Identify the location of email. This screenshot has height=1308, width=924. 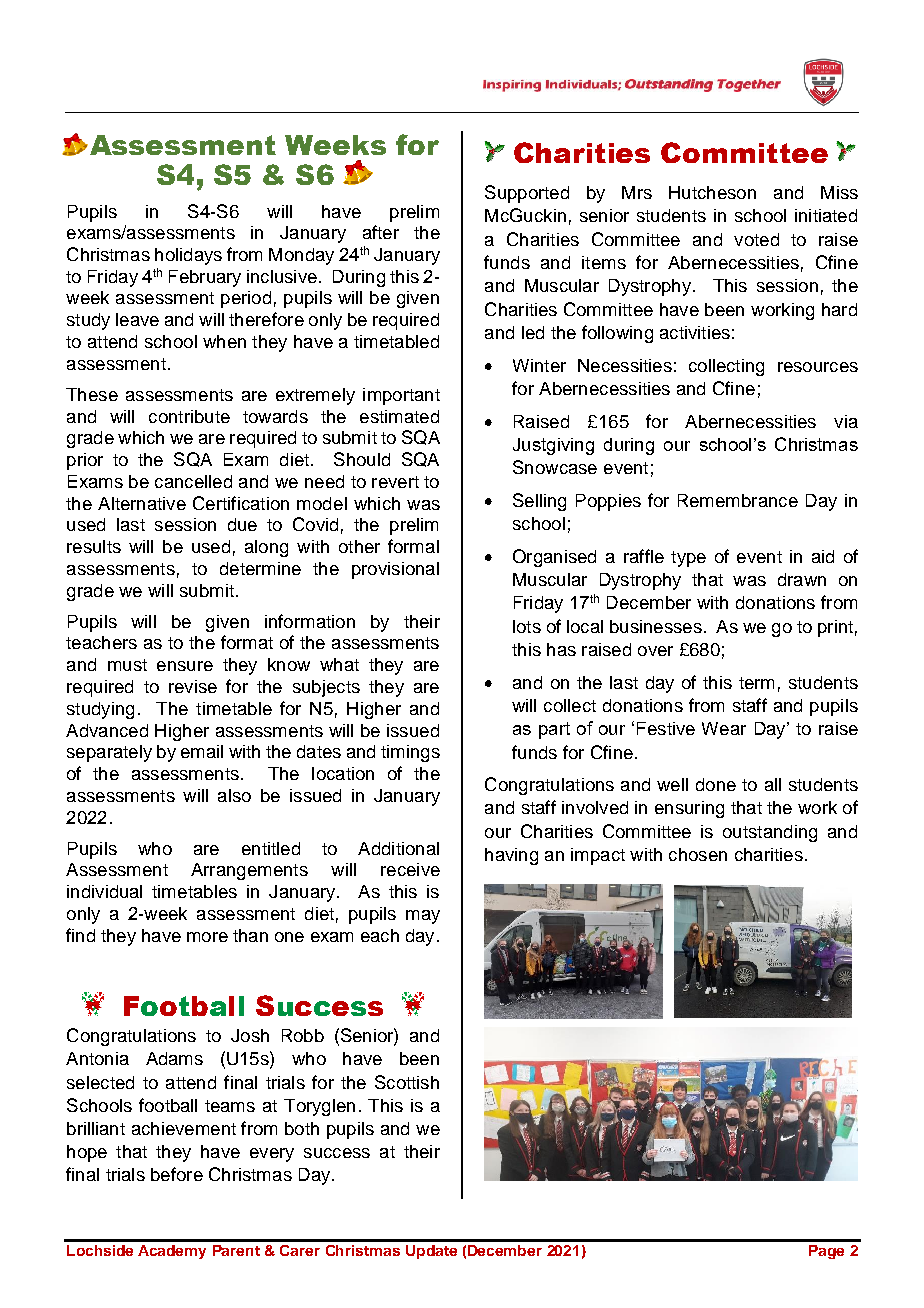
(202, 751).
